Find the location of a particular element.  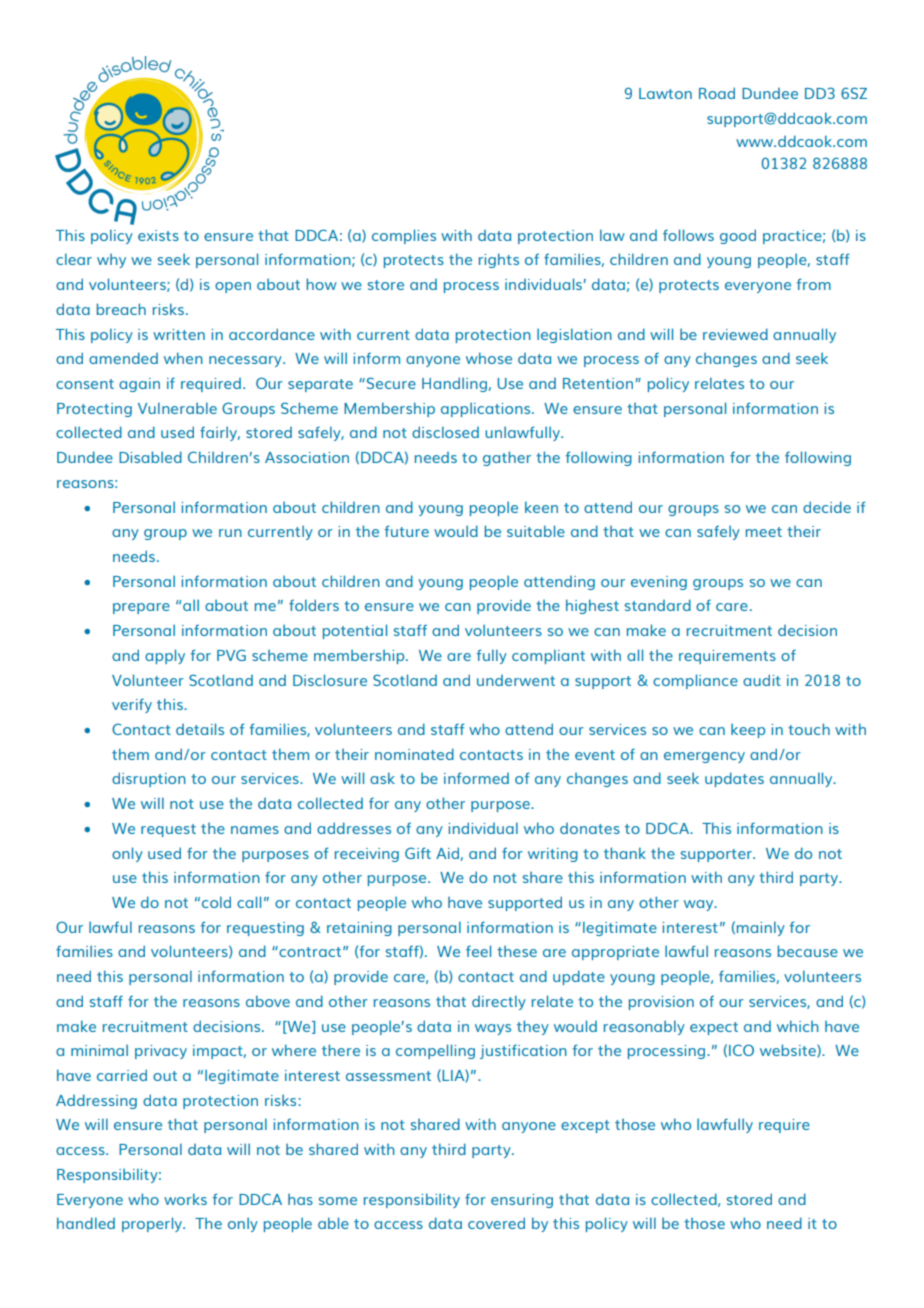

underwent is located at coordinates (516, 680).
